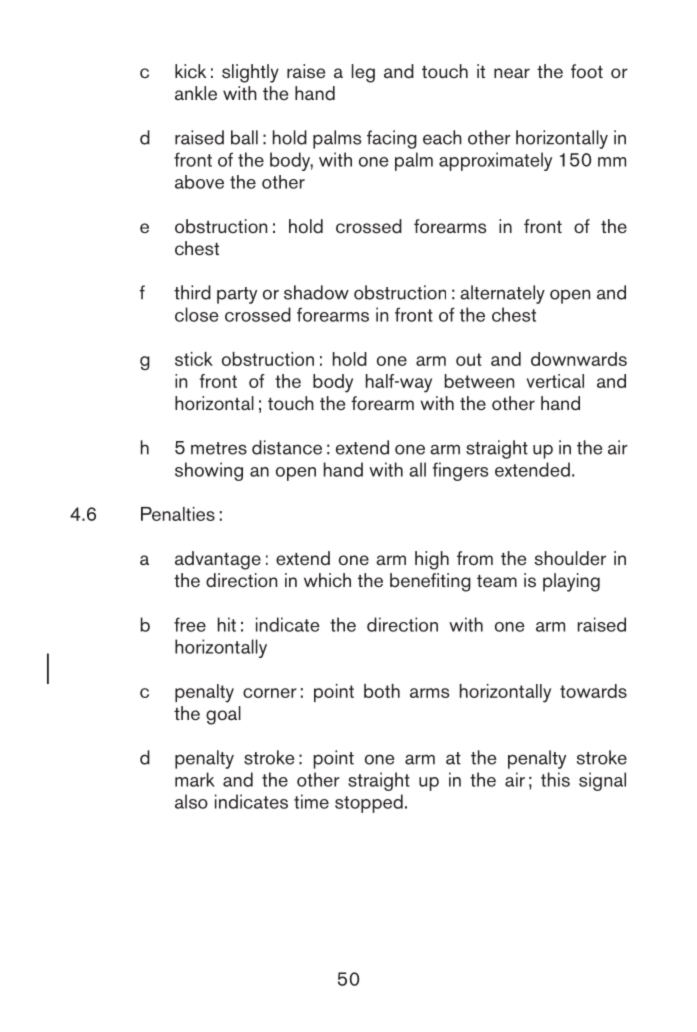 The height and width of the screenshot is (1032, 697). I want to click on foot, so click(587, 71).
